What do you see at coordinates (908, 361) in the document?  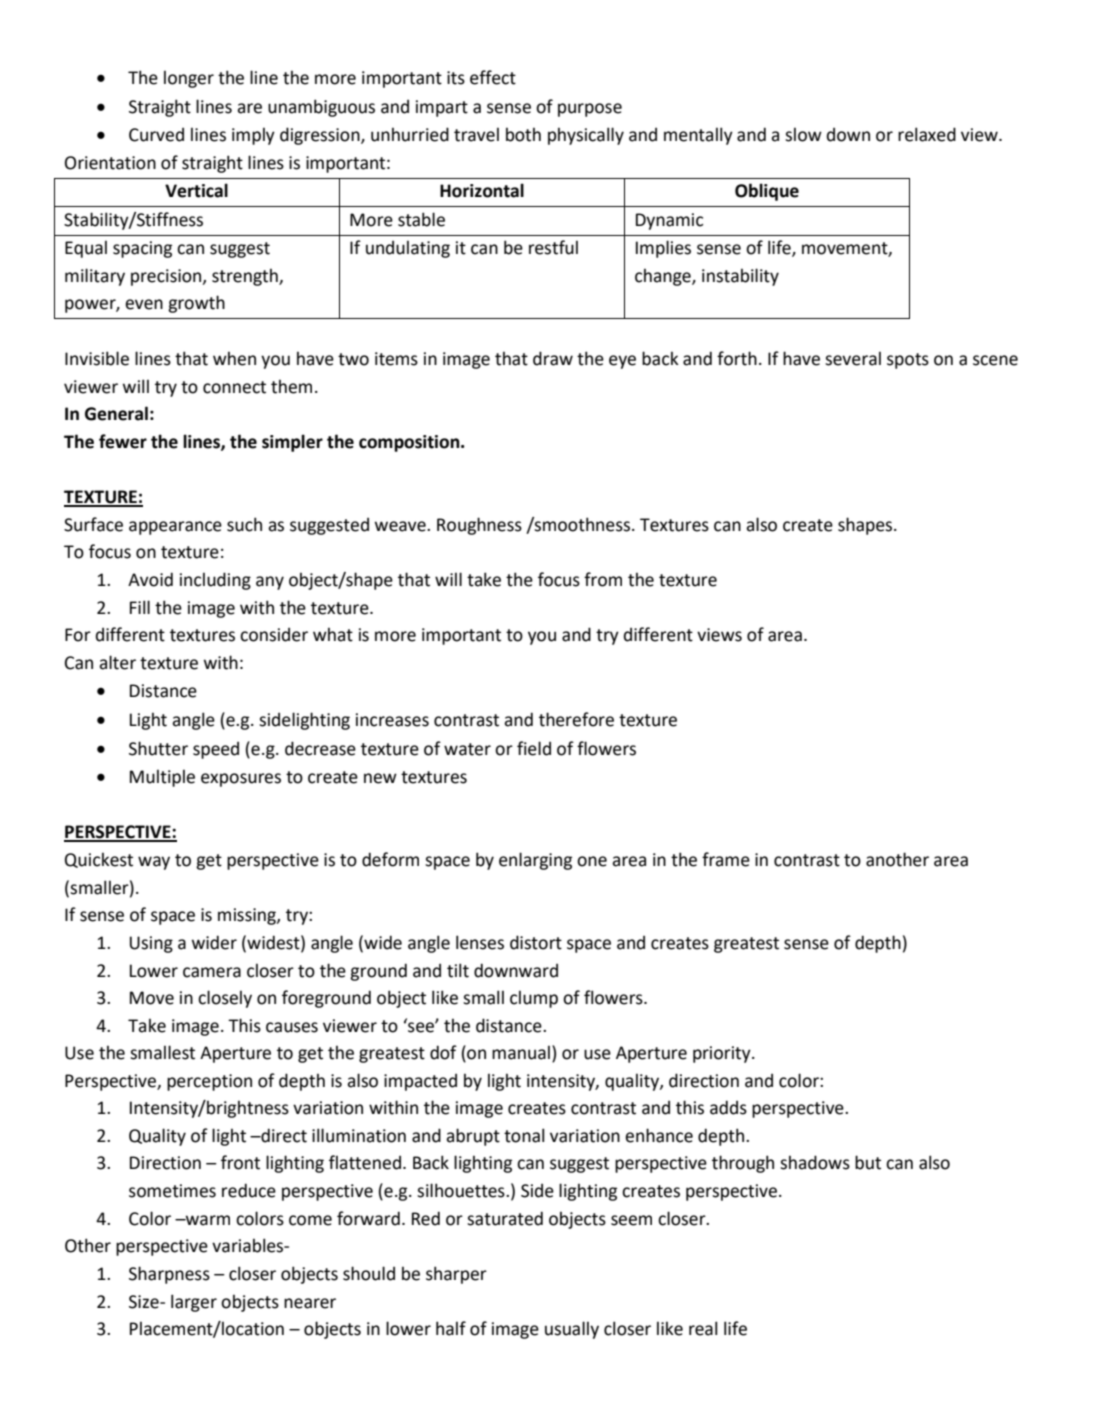 I see `spots` at bounding box center [908, 361].
